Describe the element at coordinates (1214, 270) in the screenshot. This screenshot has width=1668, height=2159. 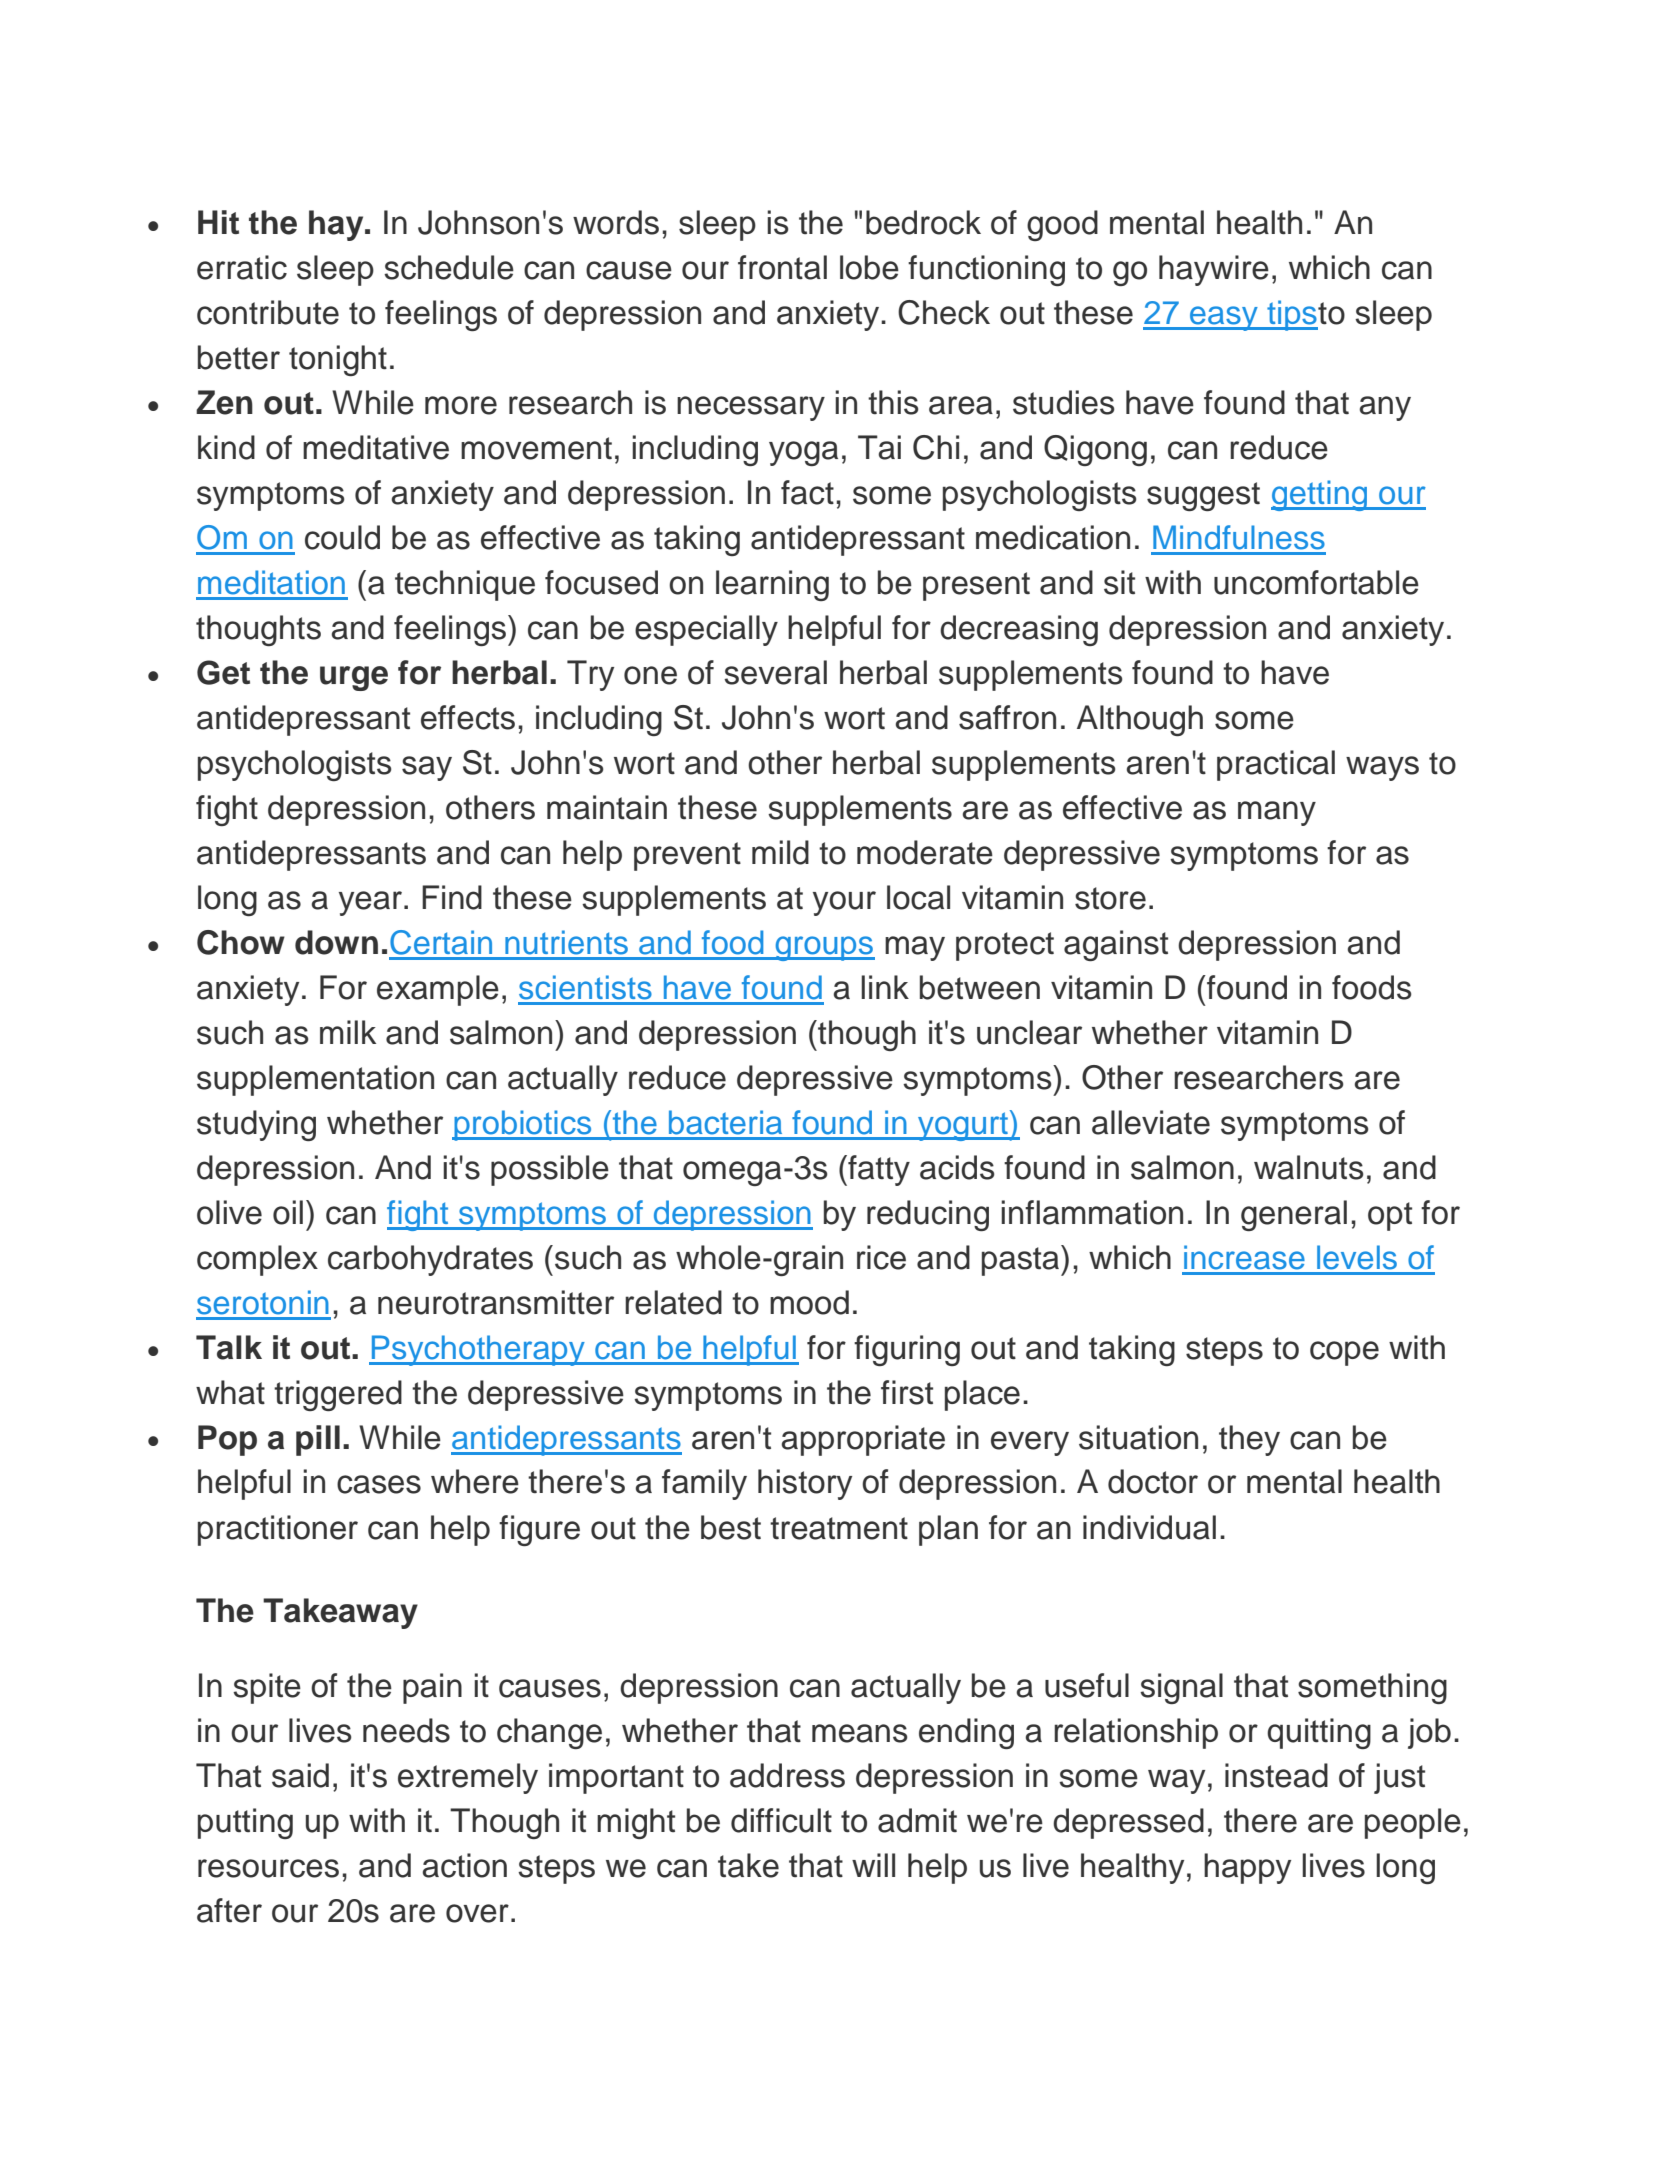
I see `haywire` at that location.
